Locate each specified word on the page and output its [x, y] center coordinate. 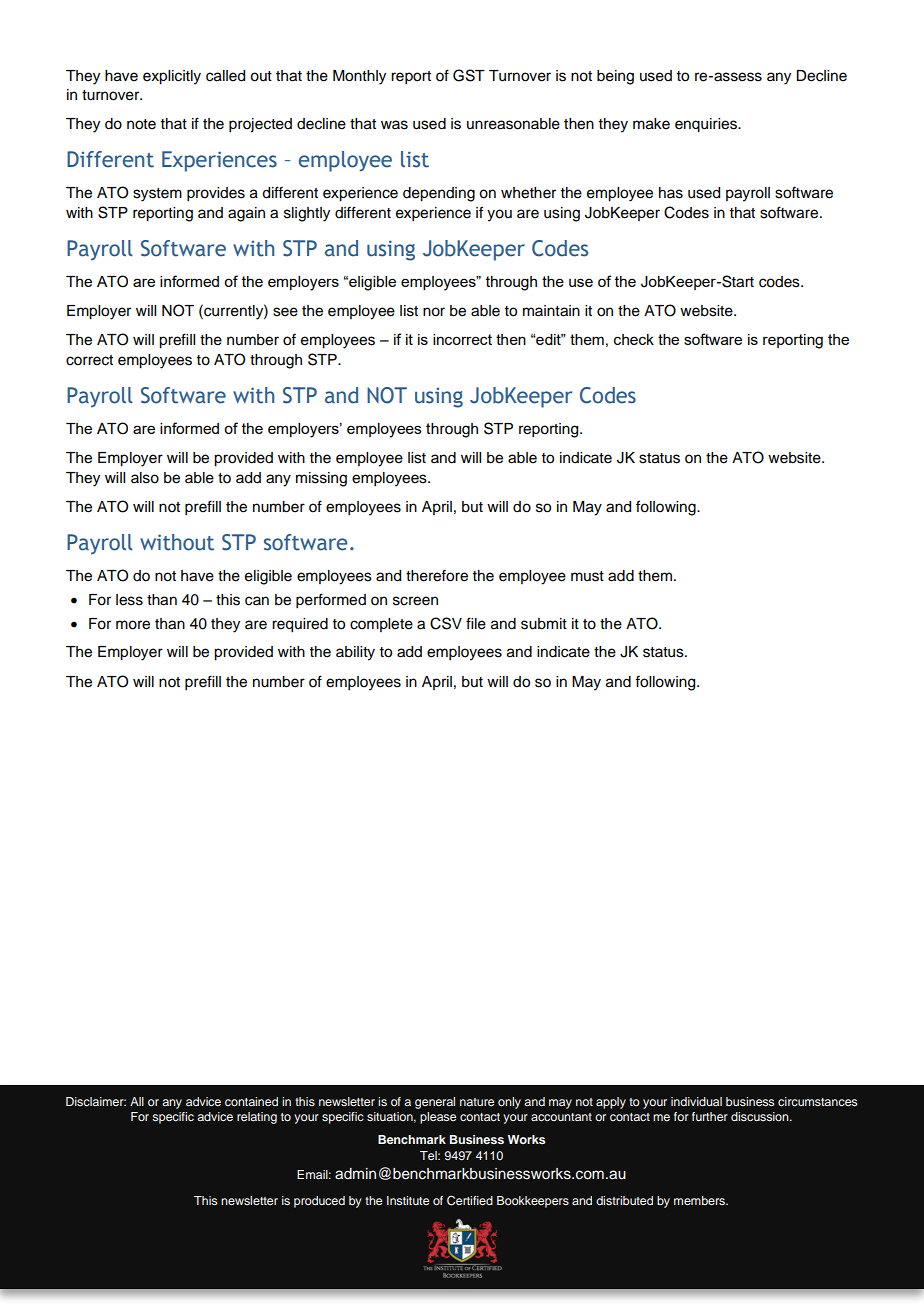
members [701, 1200]
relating [257, 1118]
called [225, 76]
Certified [470, 1201]
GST [469, 75]
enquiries [707, 125]
